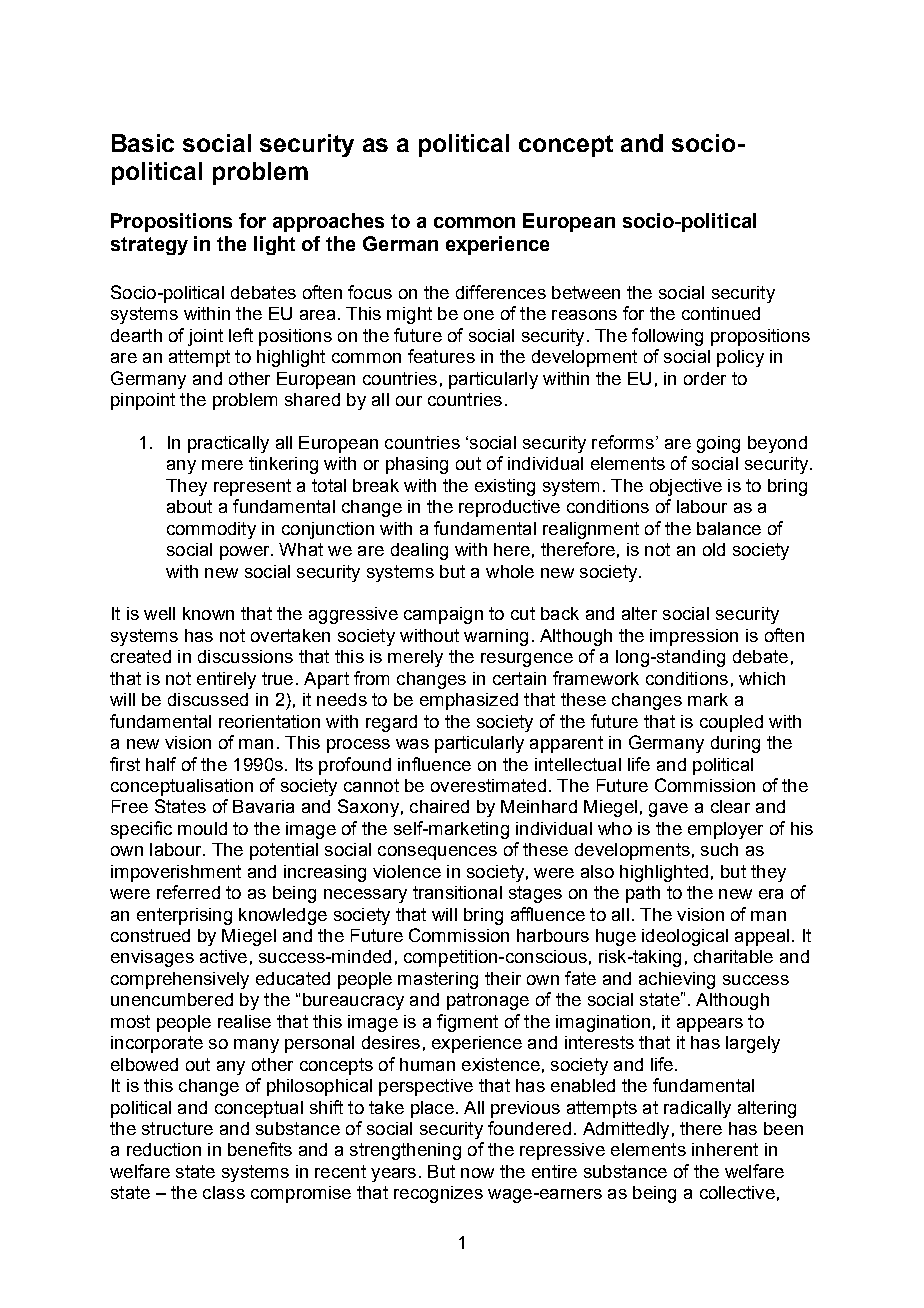 This screenshot has width=924, height=1308. Describe the element at coordinates (505, 487) in the screenshot. I see `existing` at that location.
